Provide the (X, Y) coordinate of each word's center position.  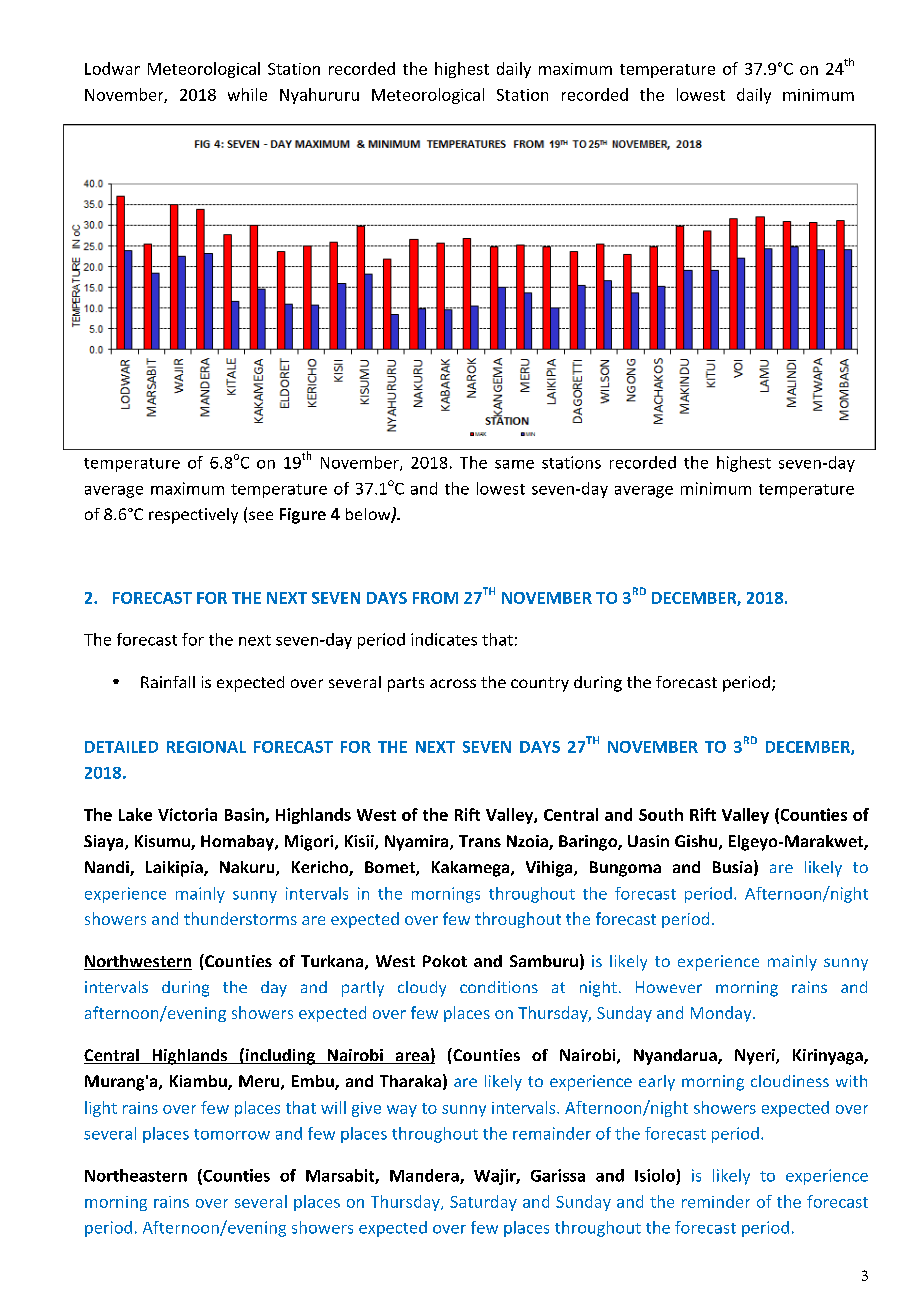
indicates (444, 639)
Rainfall (168, 682)
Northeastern (136, 1175)
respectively (193, 516)
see (261, 515)
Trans (480, 841)
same (514, 464)
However (669, 987)
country (540, 684)
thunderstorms (240, 918)
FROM (435, 598)
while (247, 94)
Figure (303, 516)
